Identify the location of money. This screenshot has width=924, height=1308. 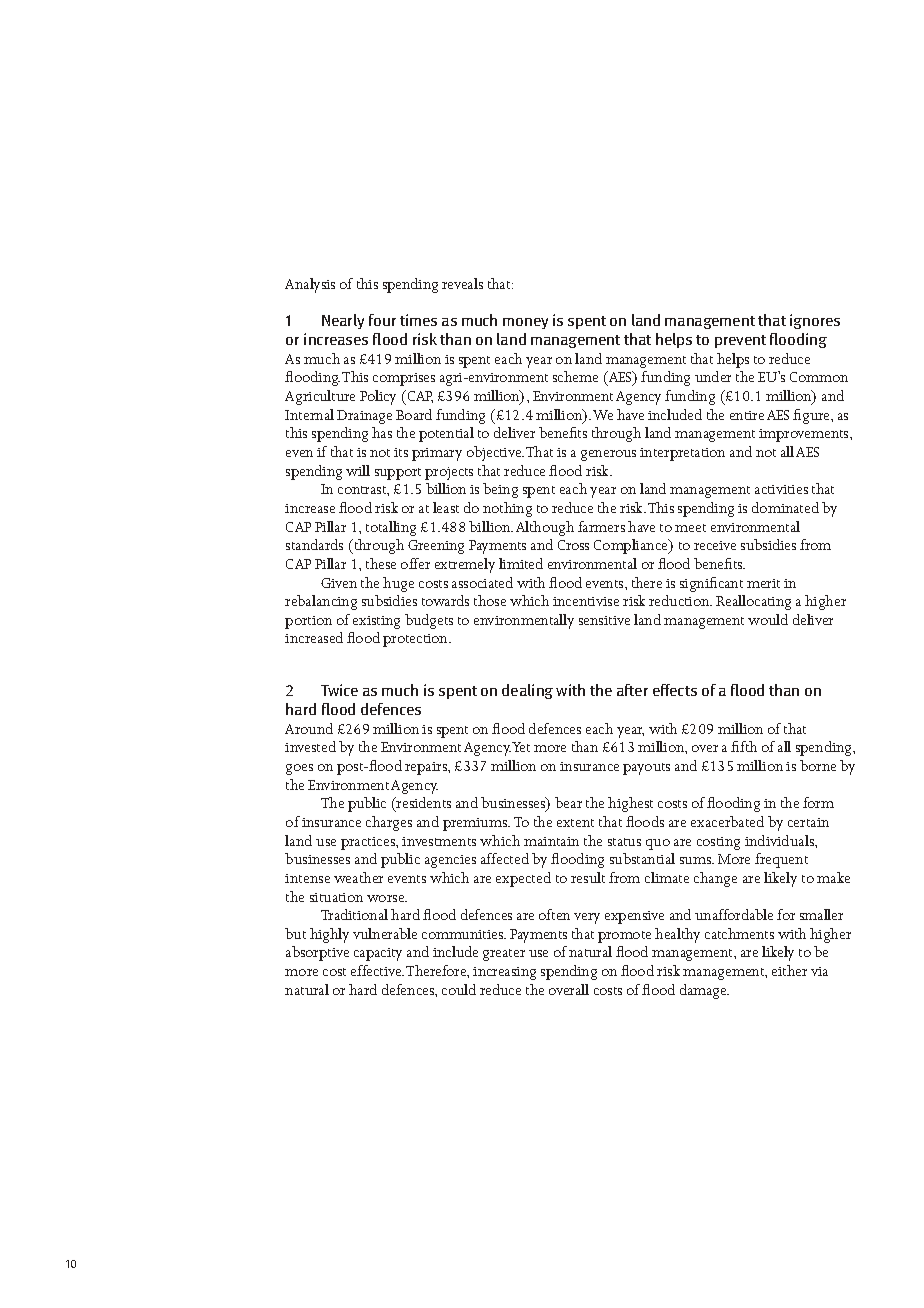
(525, 323).
